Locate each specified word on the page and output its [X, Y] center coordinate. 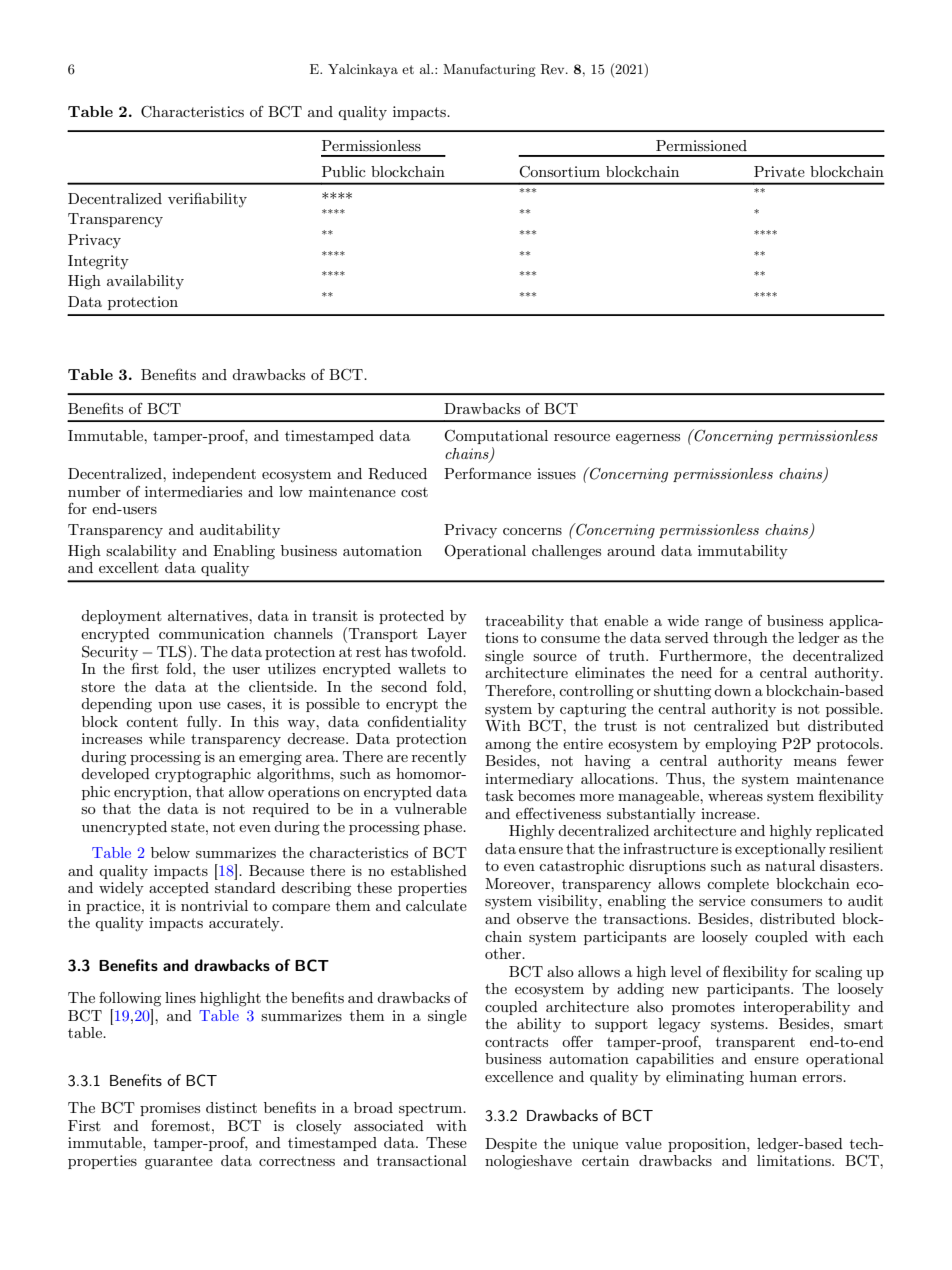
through [740, 639]
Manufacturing [489, 70]
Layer [447, 635]
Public [344, 171]
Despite [511, 1145]
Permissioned [701, 145]
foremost [182, 1125]
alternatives [209, 615]
